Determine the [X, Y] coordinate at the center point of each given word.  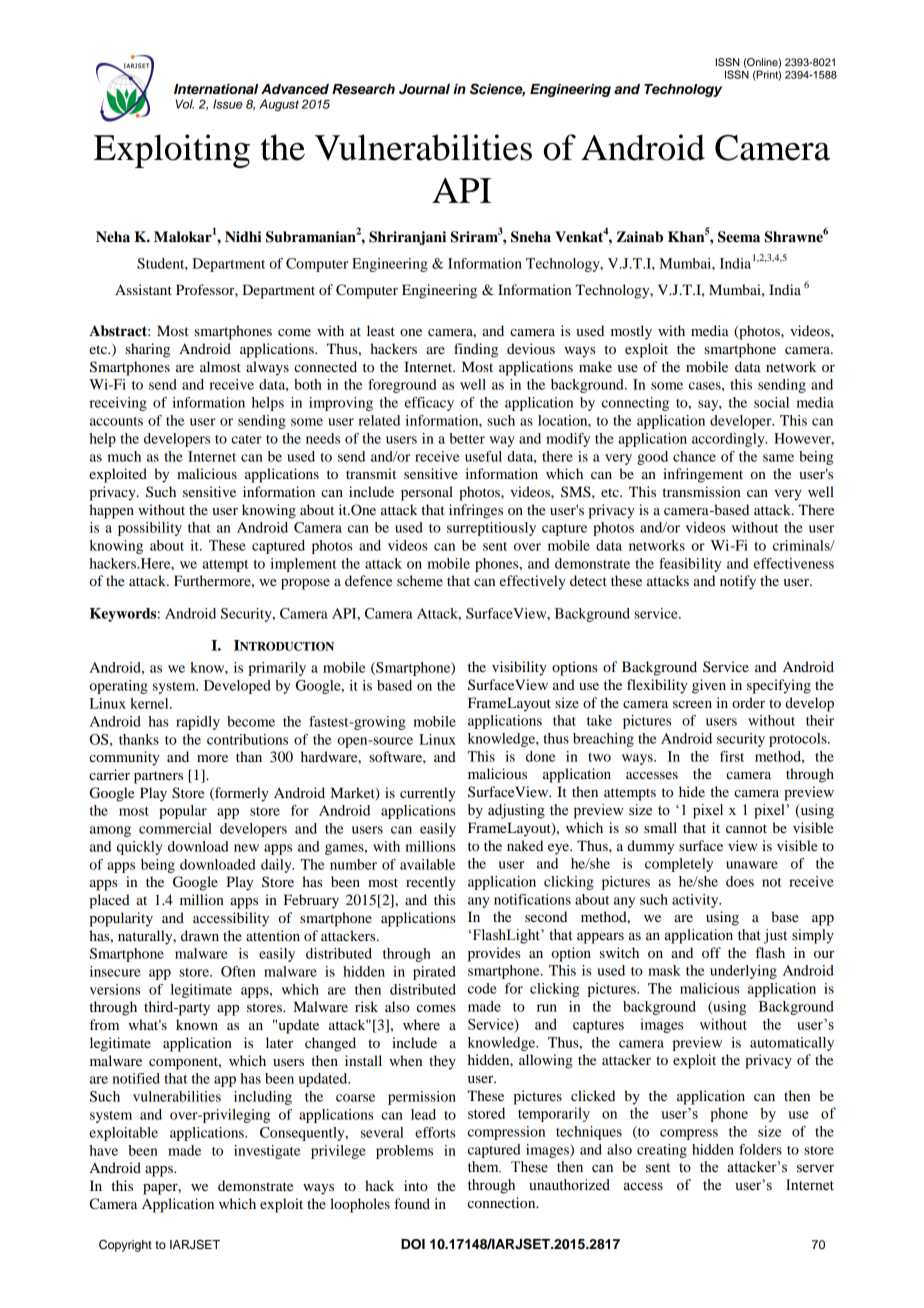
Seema [739, 237]
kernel [150, 703]
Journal [424, 89]
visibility [519, 668]
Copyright [125, 1246]
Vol [185, 104]
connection [503, 1202]
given [709, 686]
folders [760, 1149]
